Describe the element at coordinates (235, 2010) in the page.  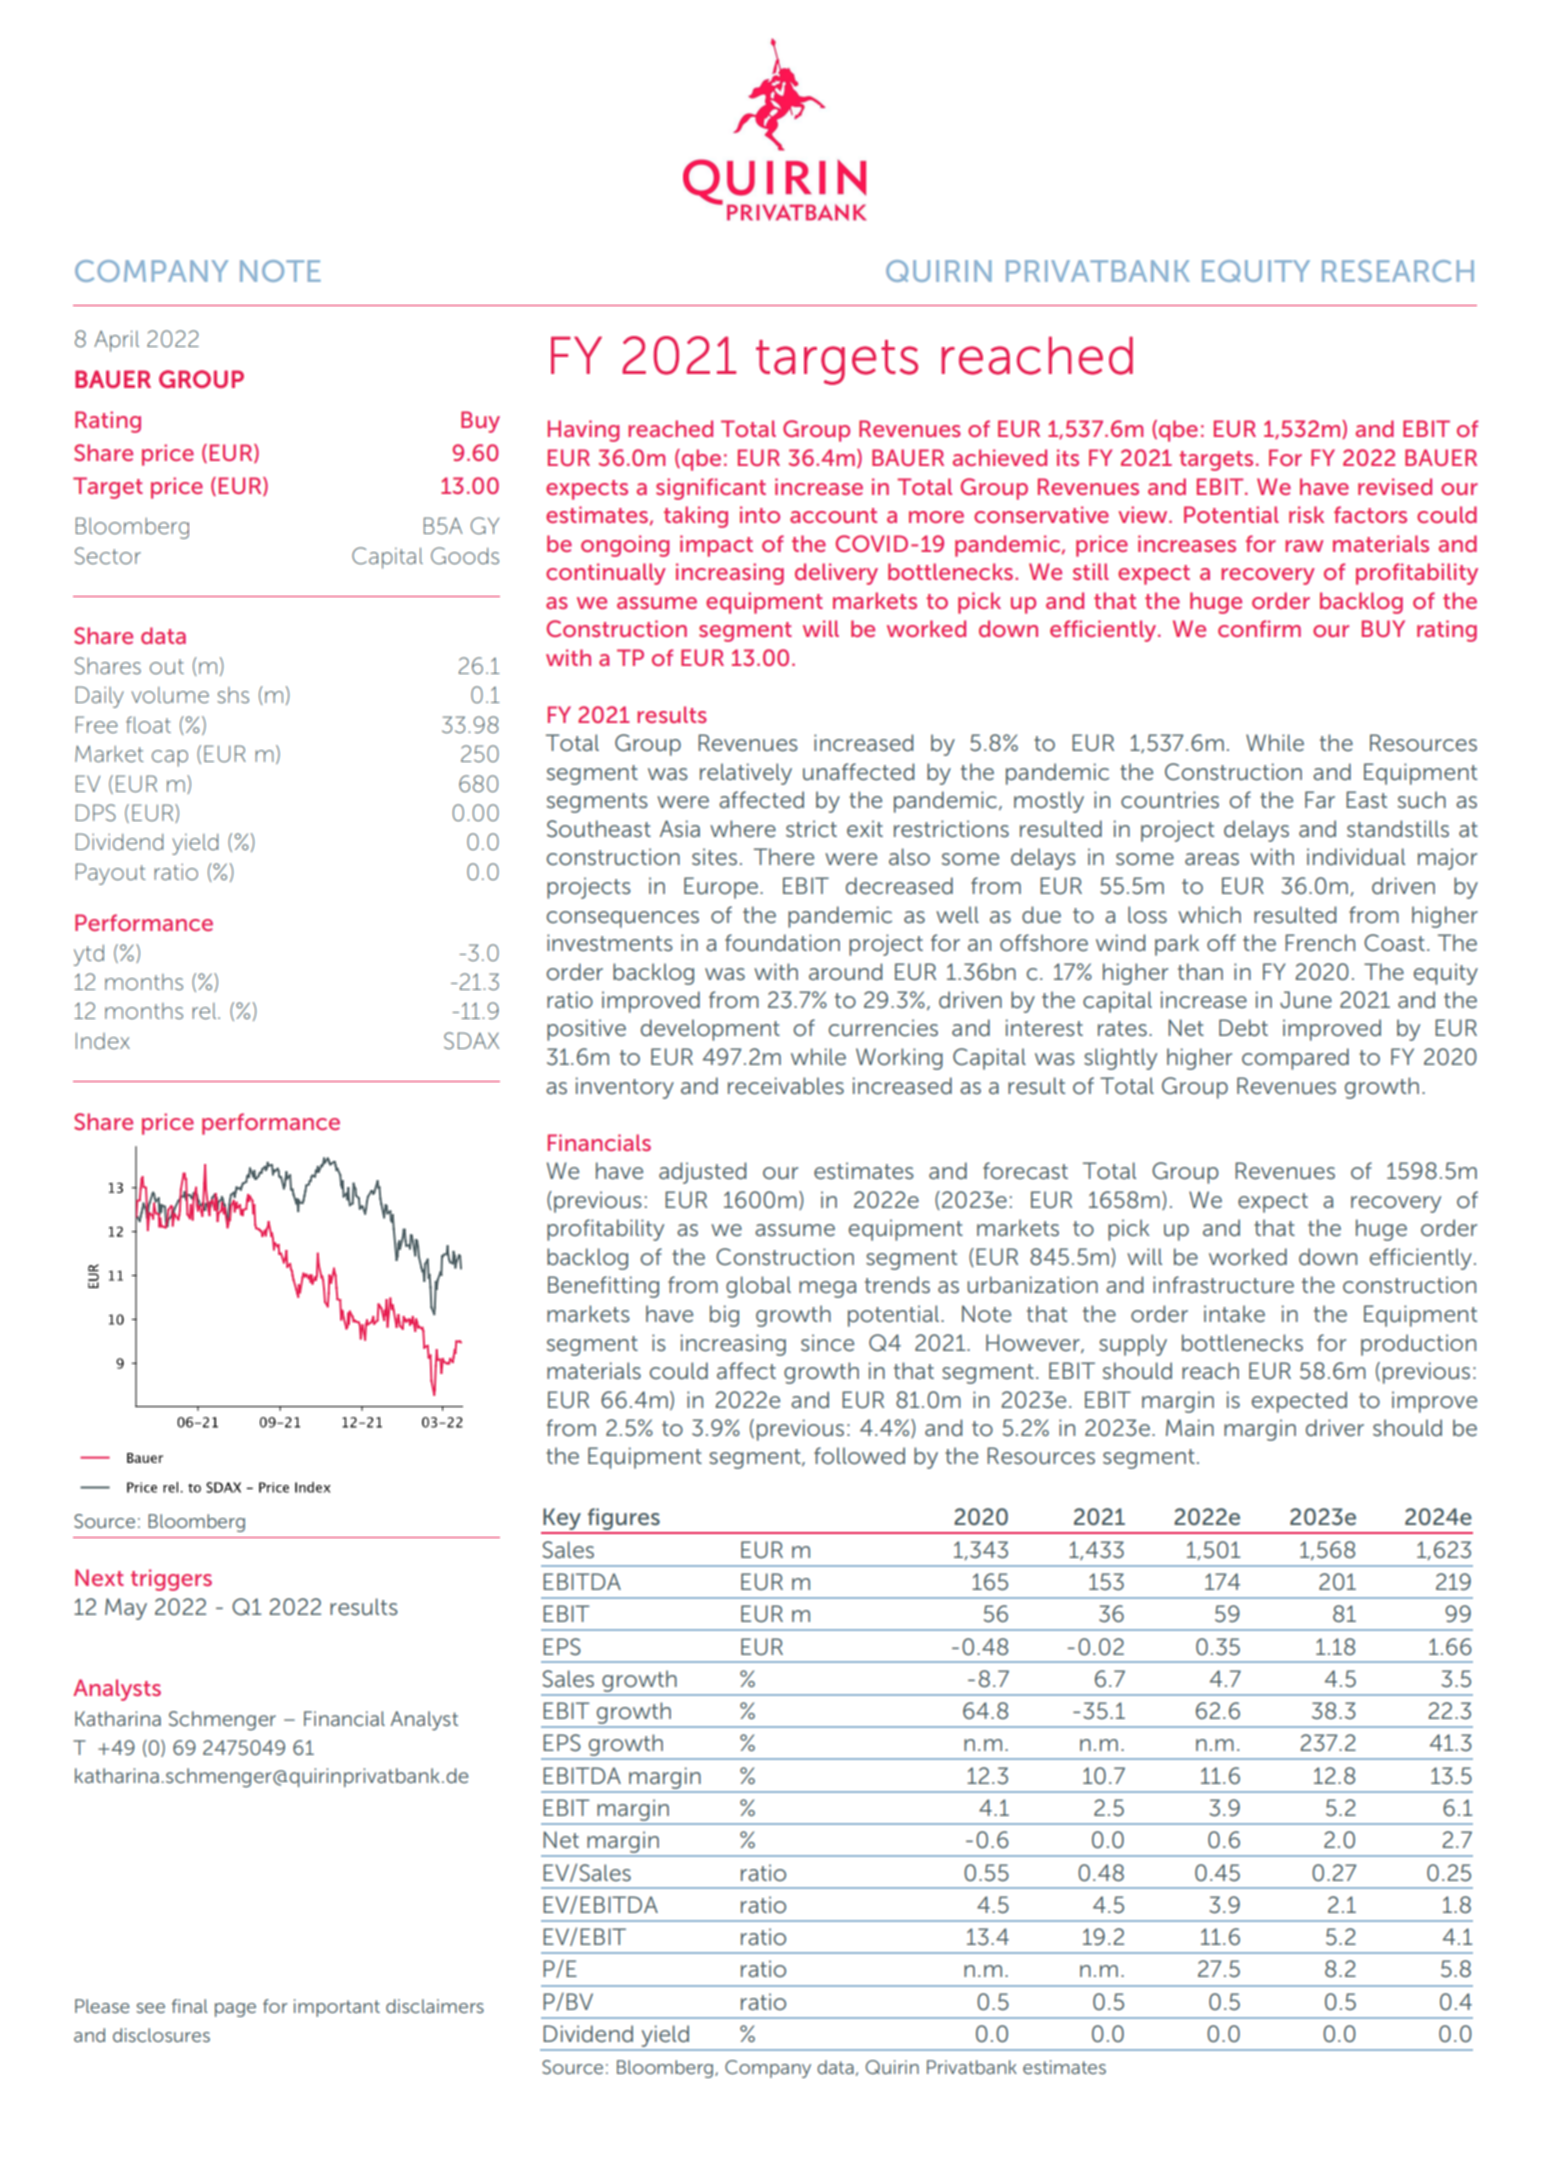
I see `page` at that location.
